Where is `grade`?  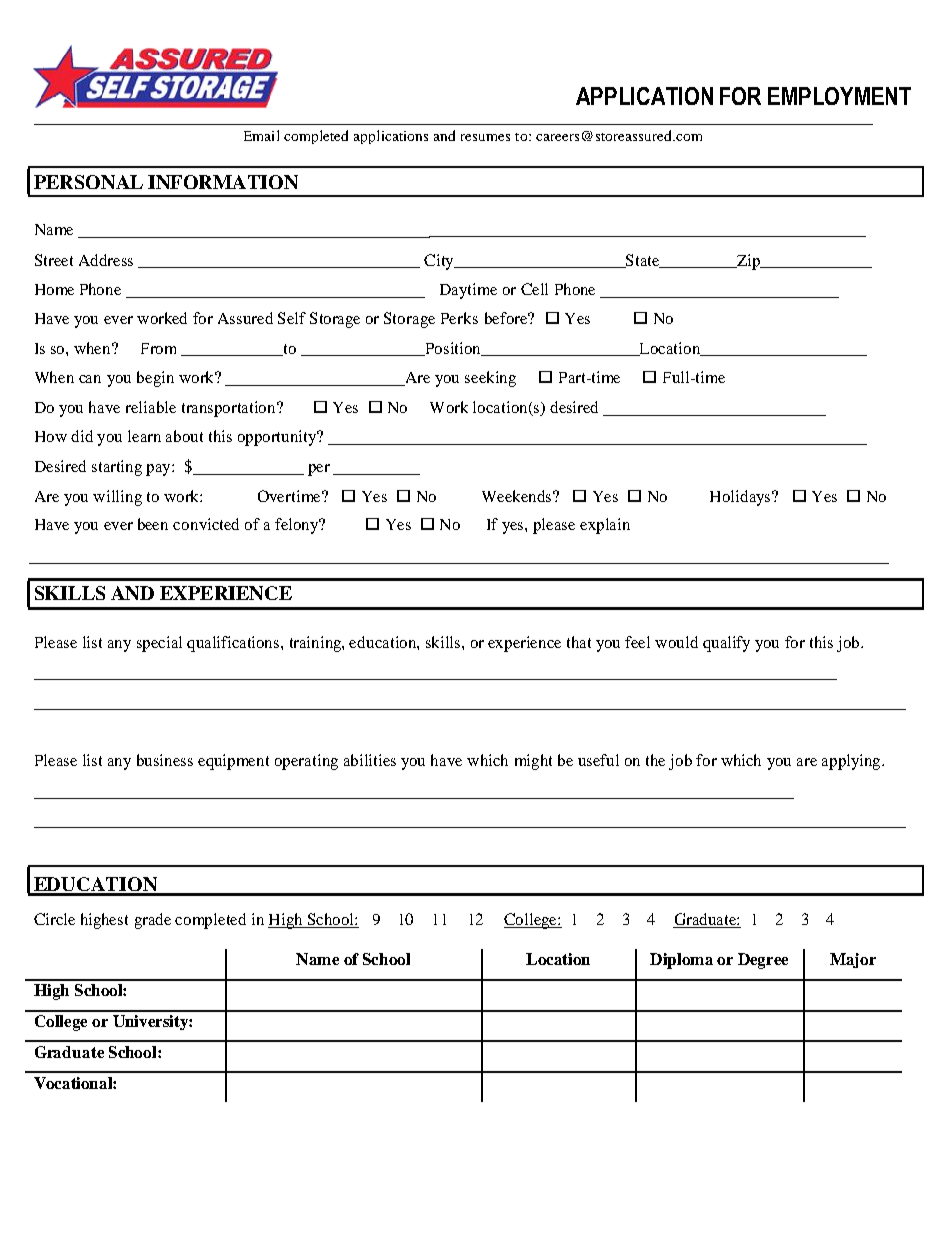 grade is located at coordinates (153, 921).
